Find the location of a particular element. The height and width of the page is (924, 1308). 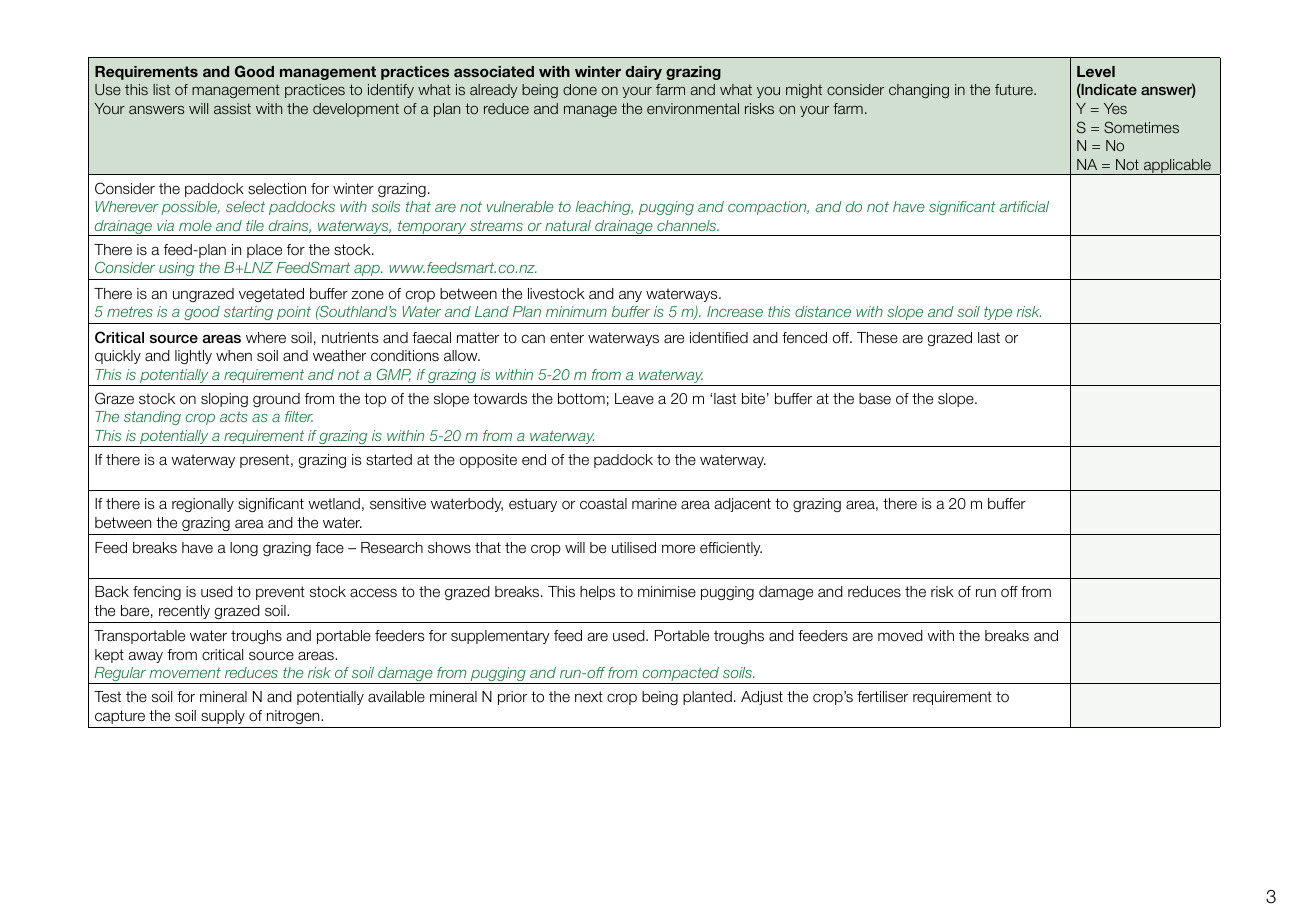

assist is located at coordinates (232, 108).
